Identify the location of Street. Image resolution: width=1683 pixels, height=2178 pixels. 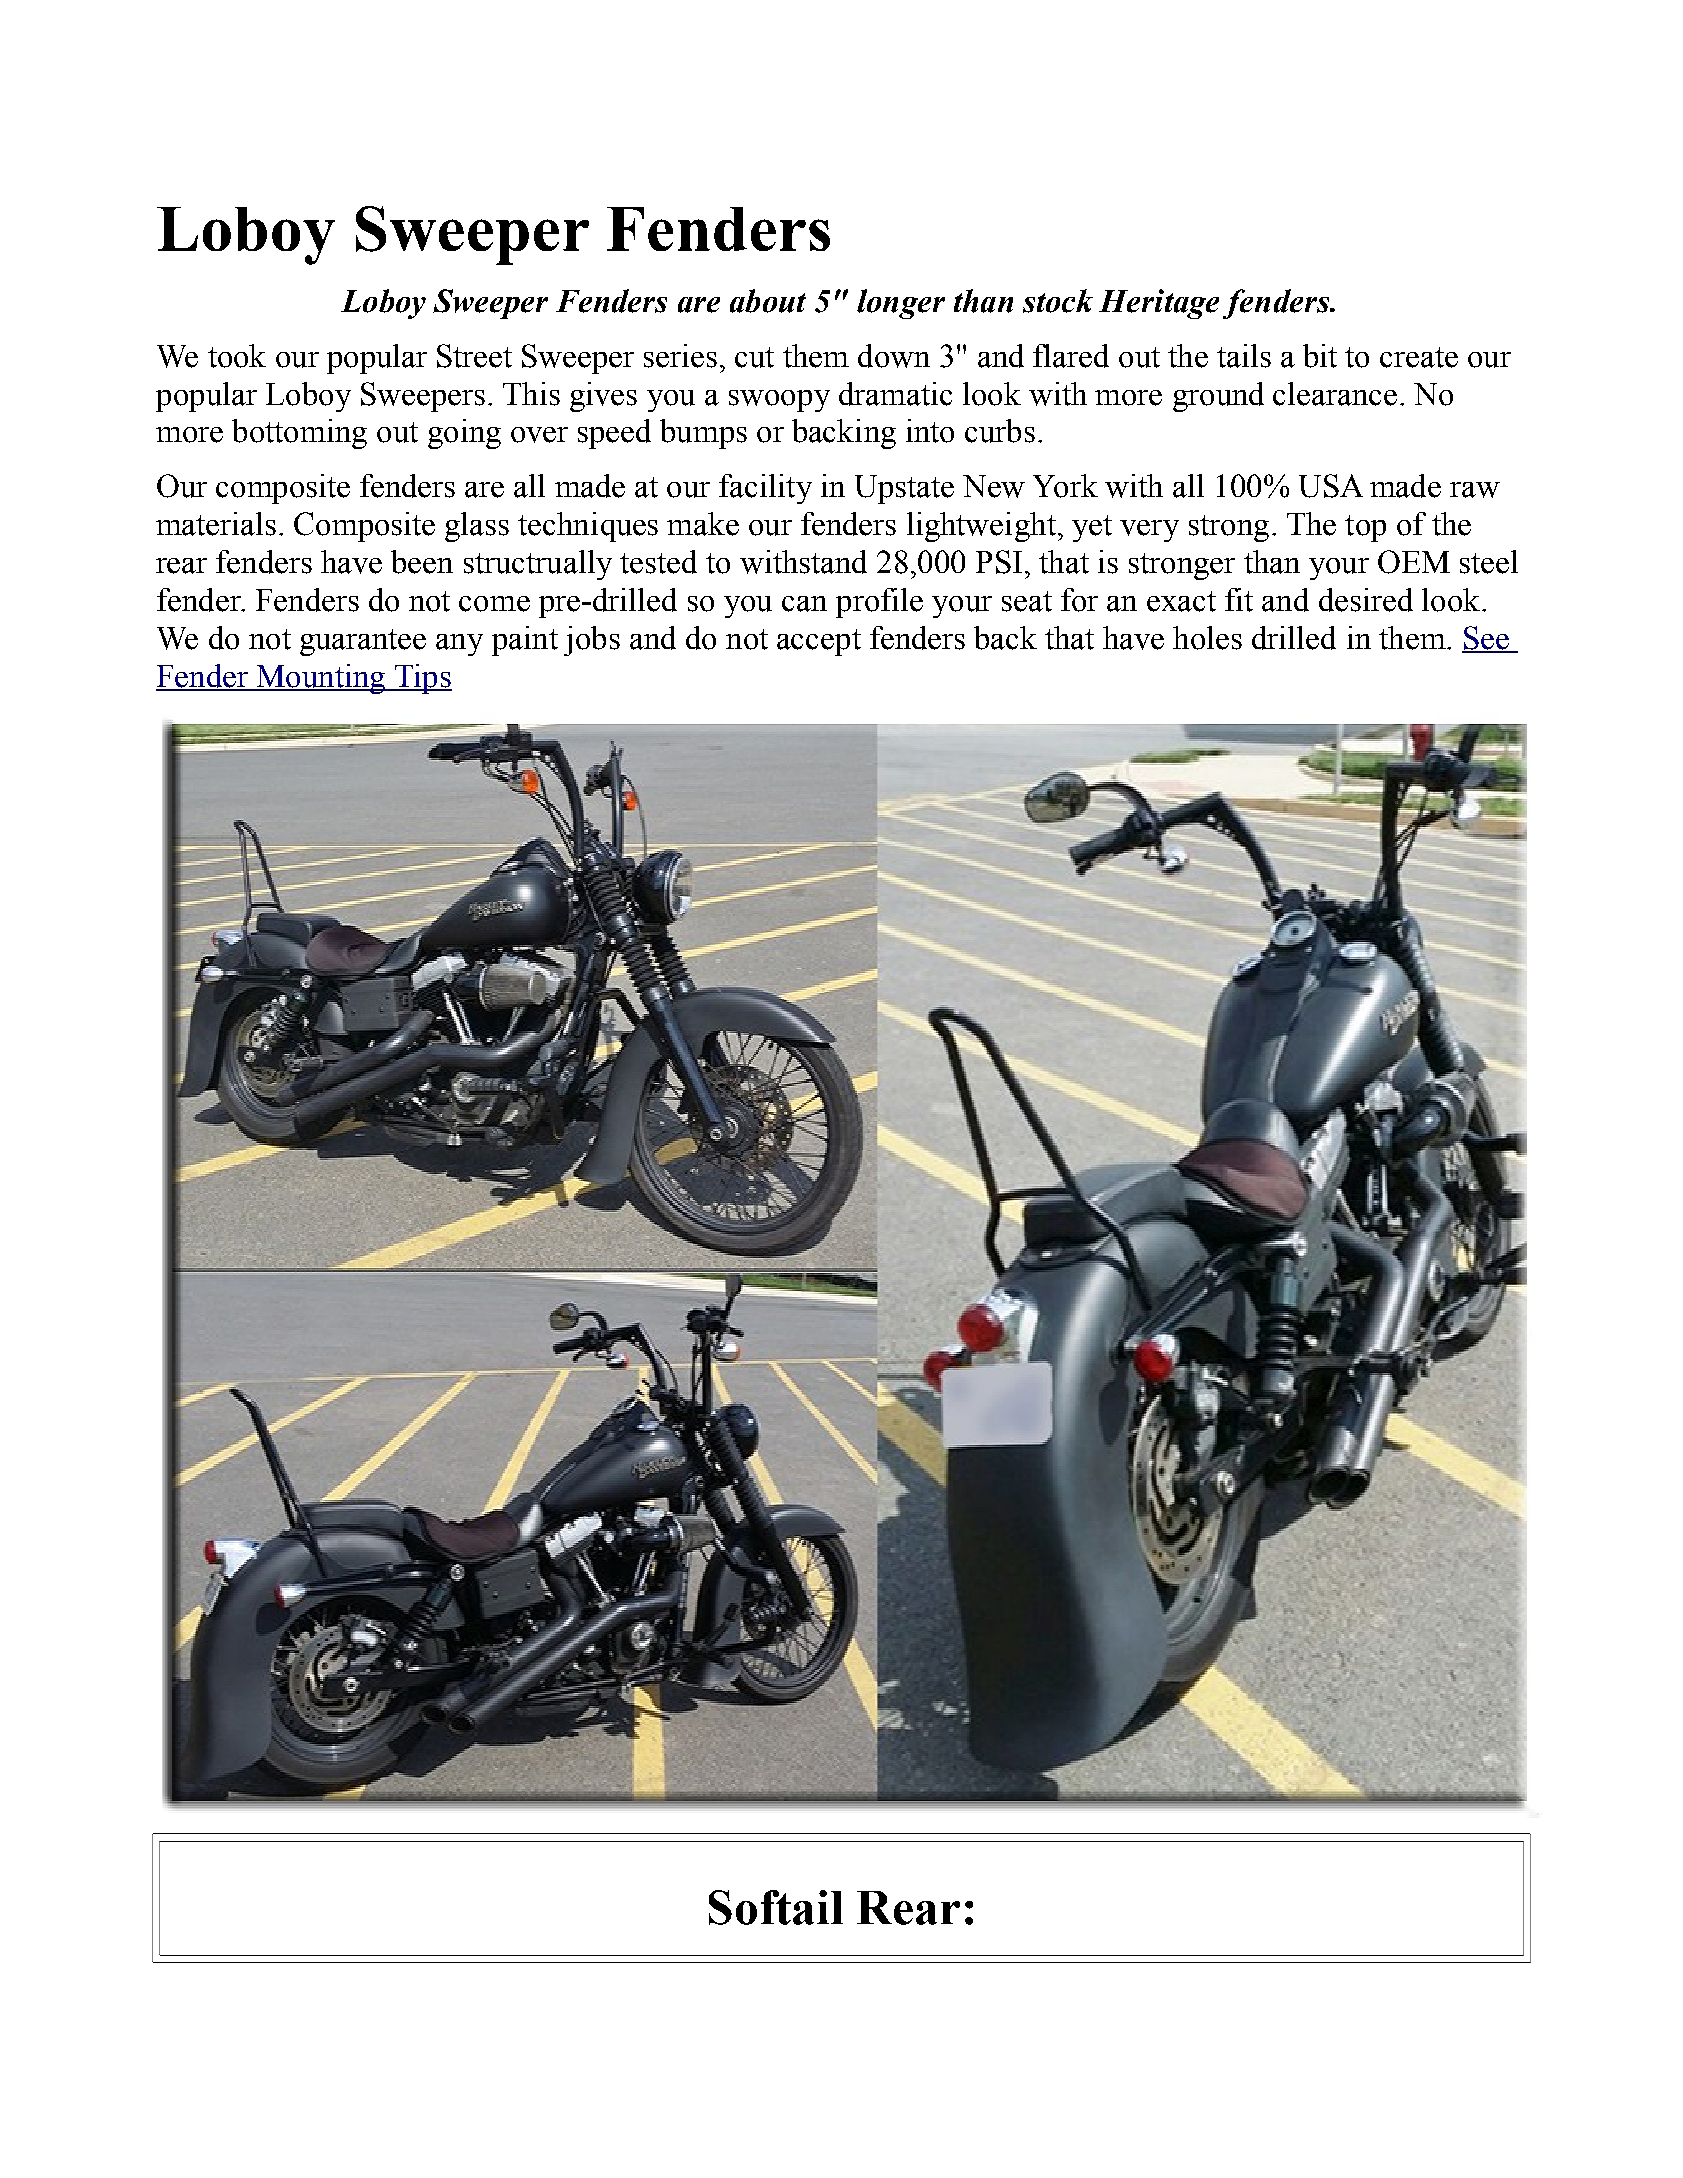
(474, 356).
